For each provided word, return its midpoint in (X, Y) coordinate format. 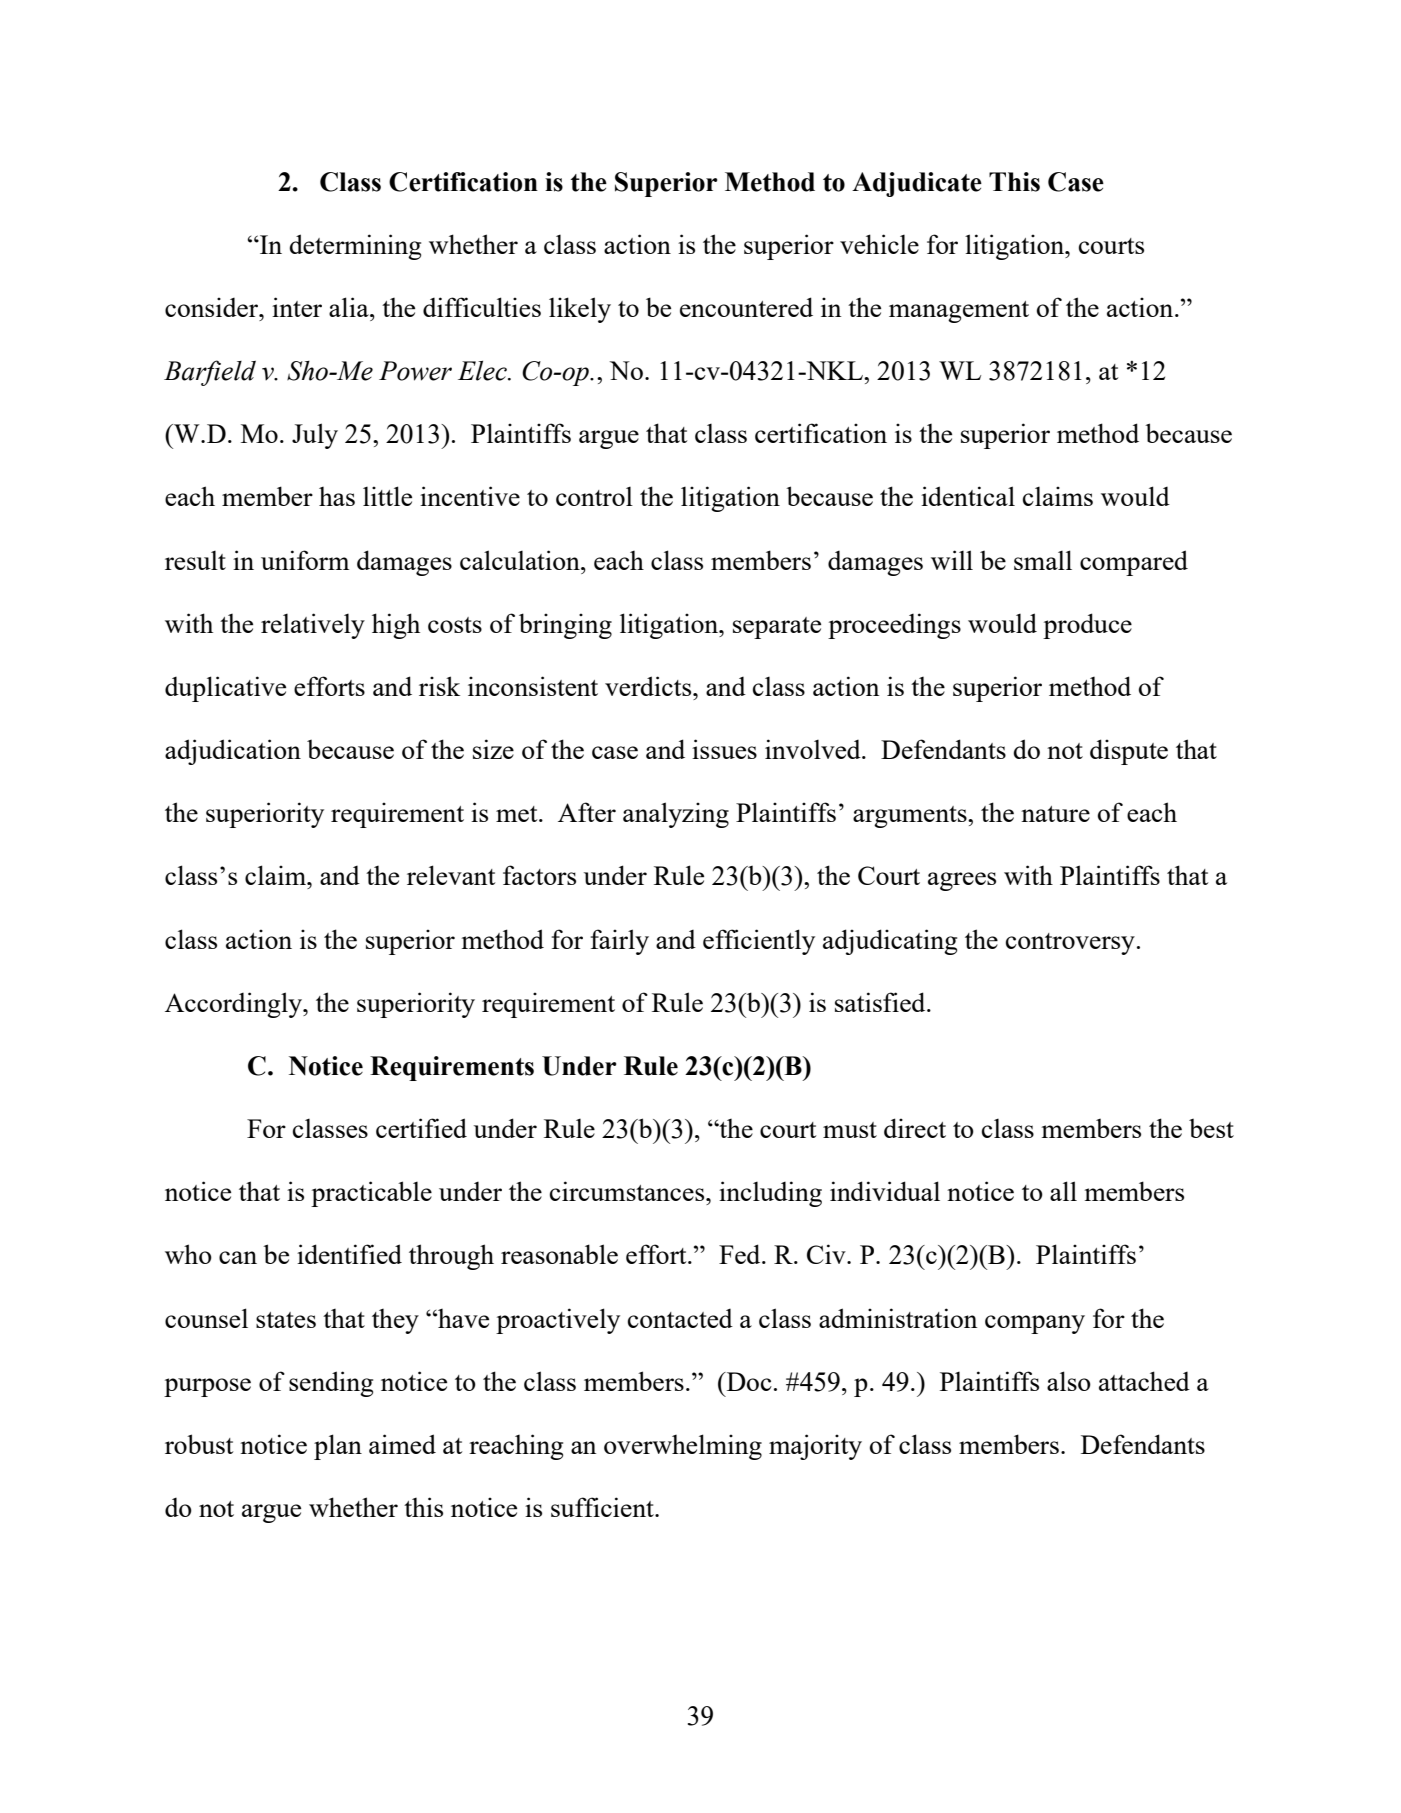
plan (338, 1447)
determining (355, 247)
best (1211, 1128)
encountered (746, 307)
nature (1055, 814)
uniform (305, 560)
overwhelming (683, 1447)
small (1043, 560)
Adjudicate (917, 184)
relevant (451, 875)
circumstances (628, 1191)
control (594, 496)
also (1069, 1381)
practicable (371, 1194)
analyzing (676, 815)
